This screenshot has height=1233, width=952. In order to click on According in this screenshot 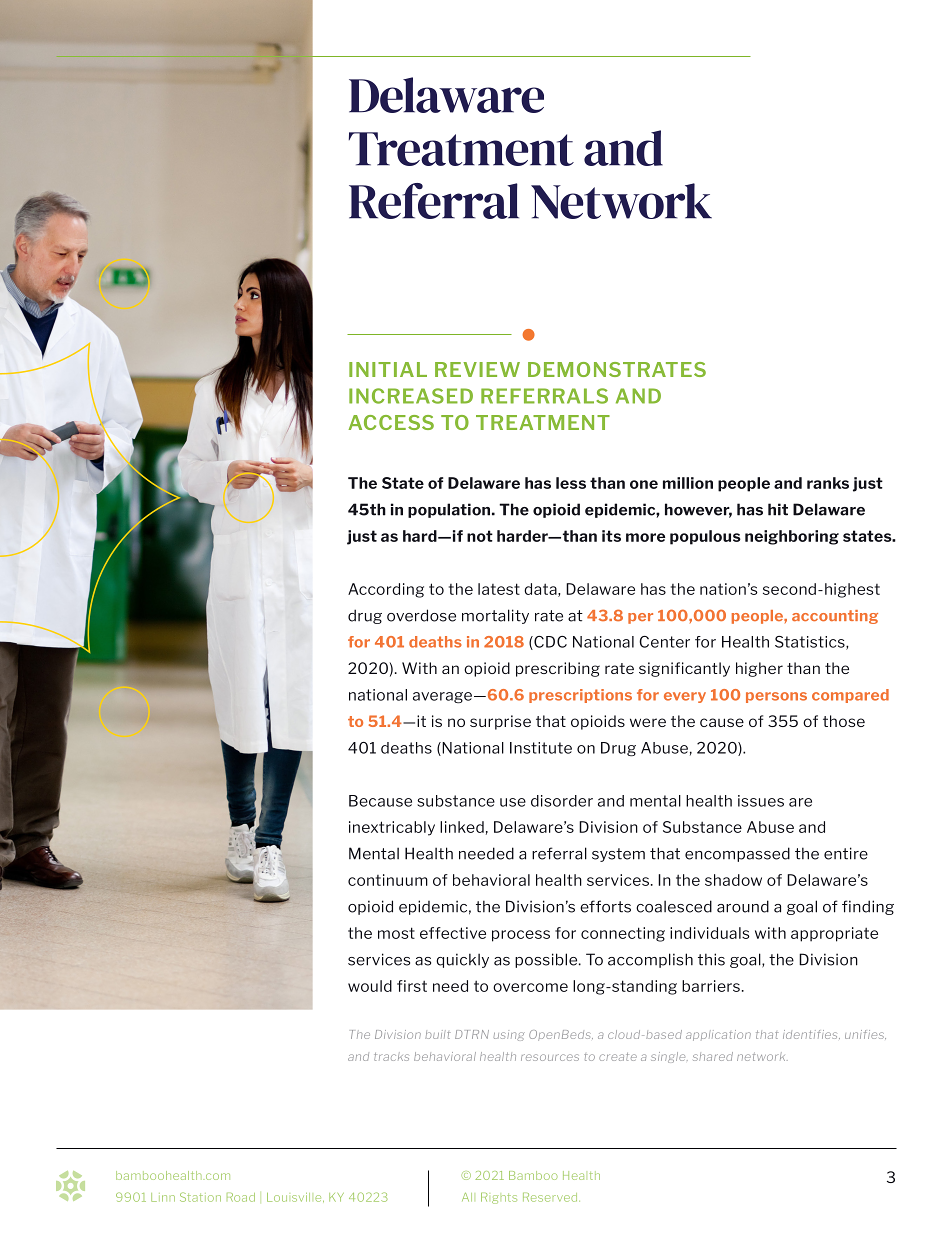, I will do `click(386, 590)`.
